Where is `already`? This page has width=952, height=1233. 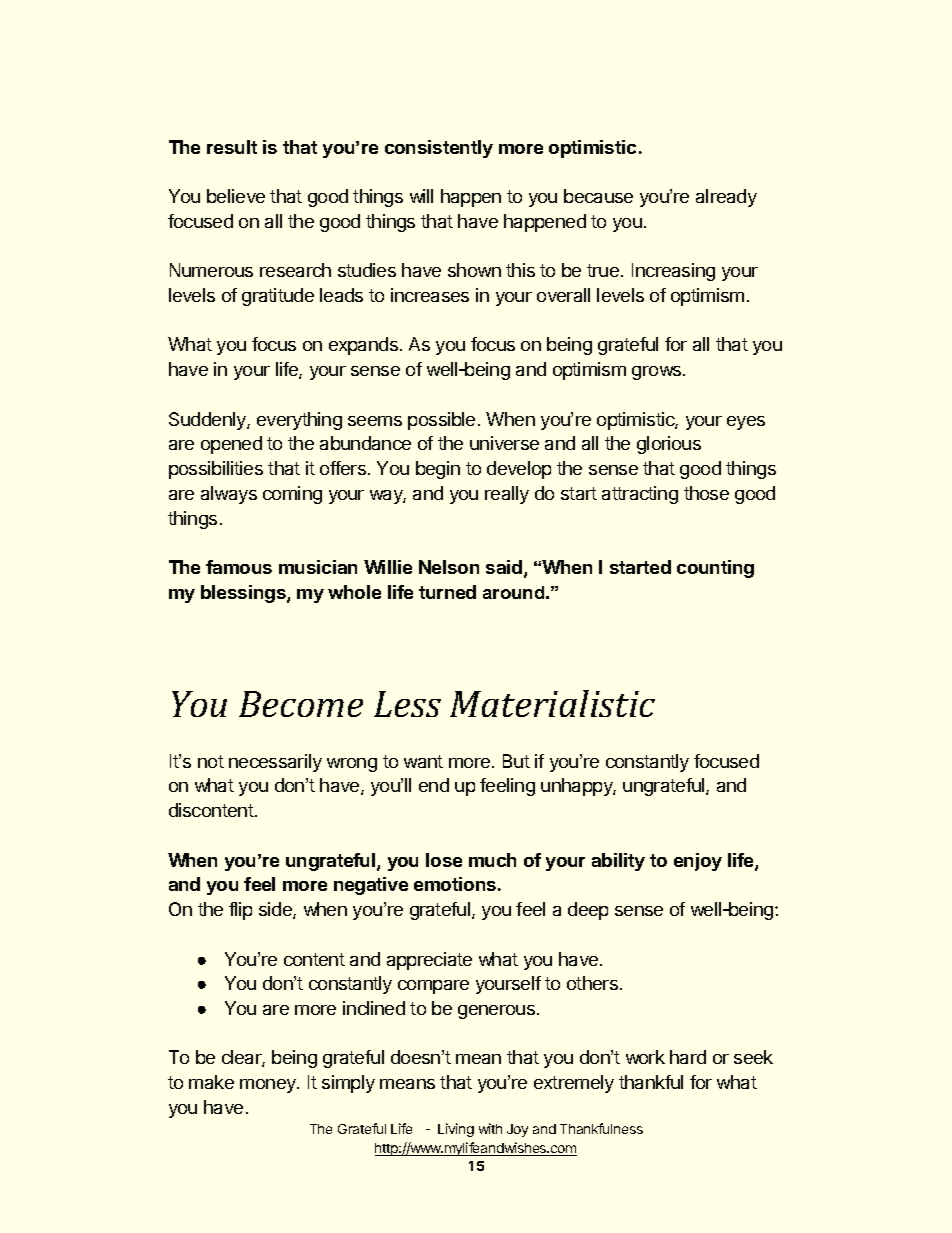 already is located at coordinates (726, 198).
